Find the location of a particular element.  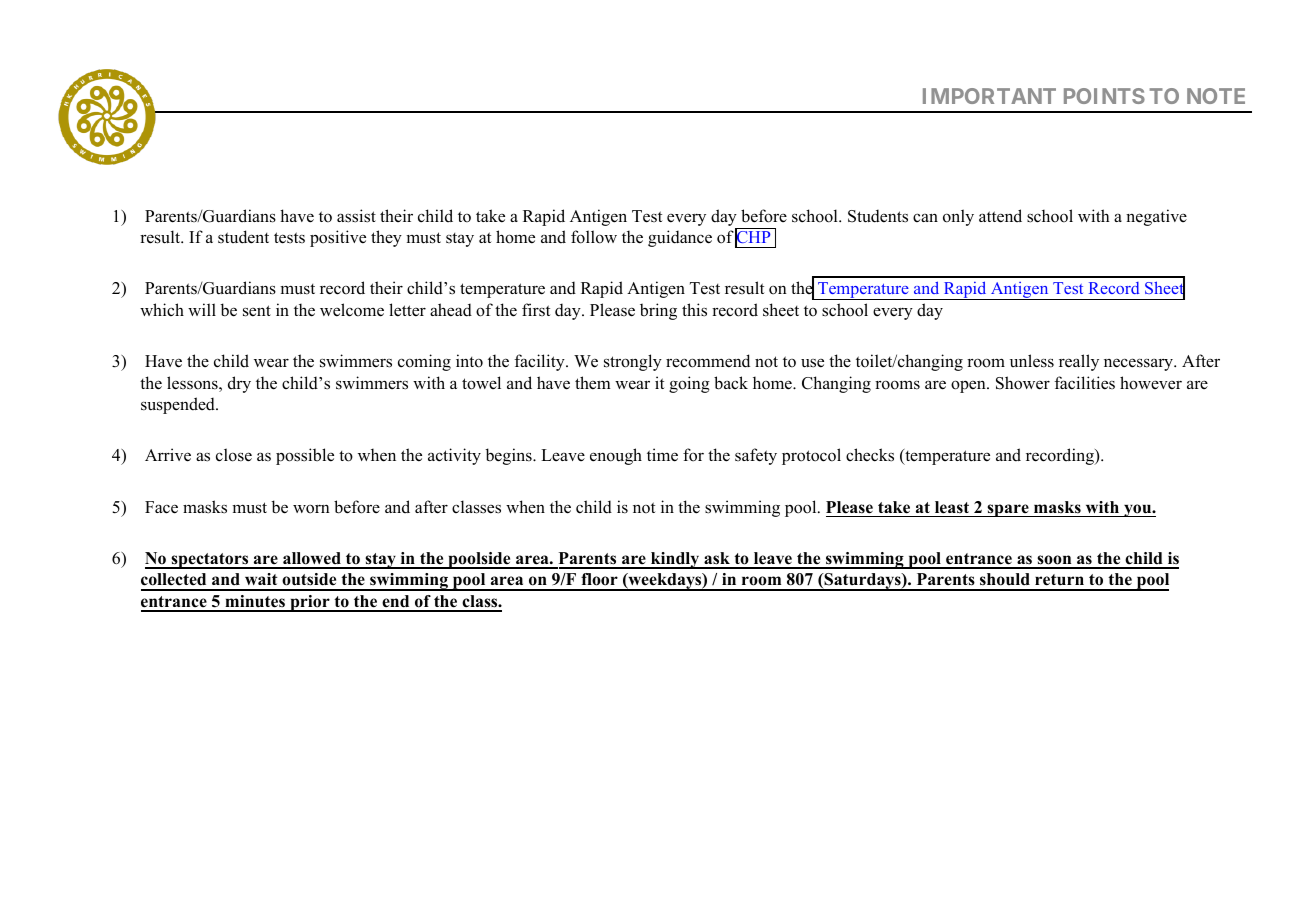

IMPORTANT is located at coordinates (989, 96).
